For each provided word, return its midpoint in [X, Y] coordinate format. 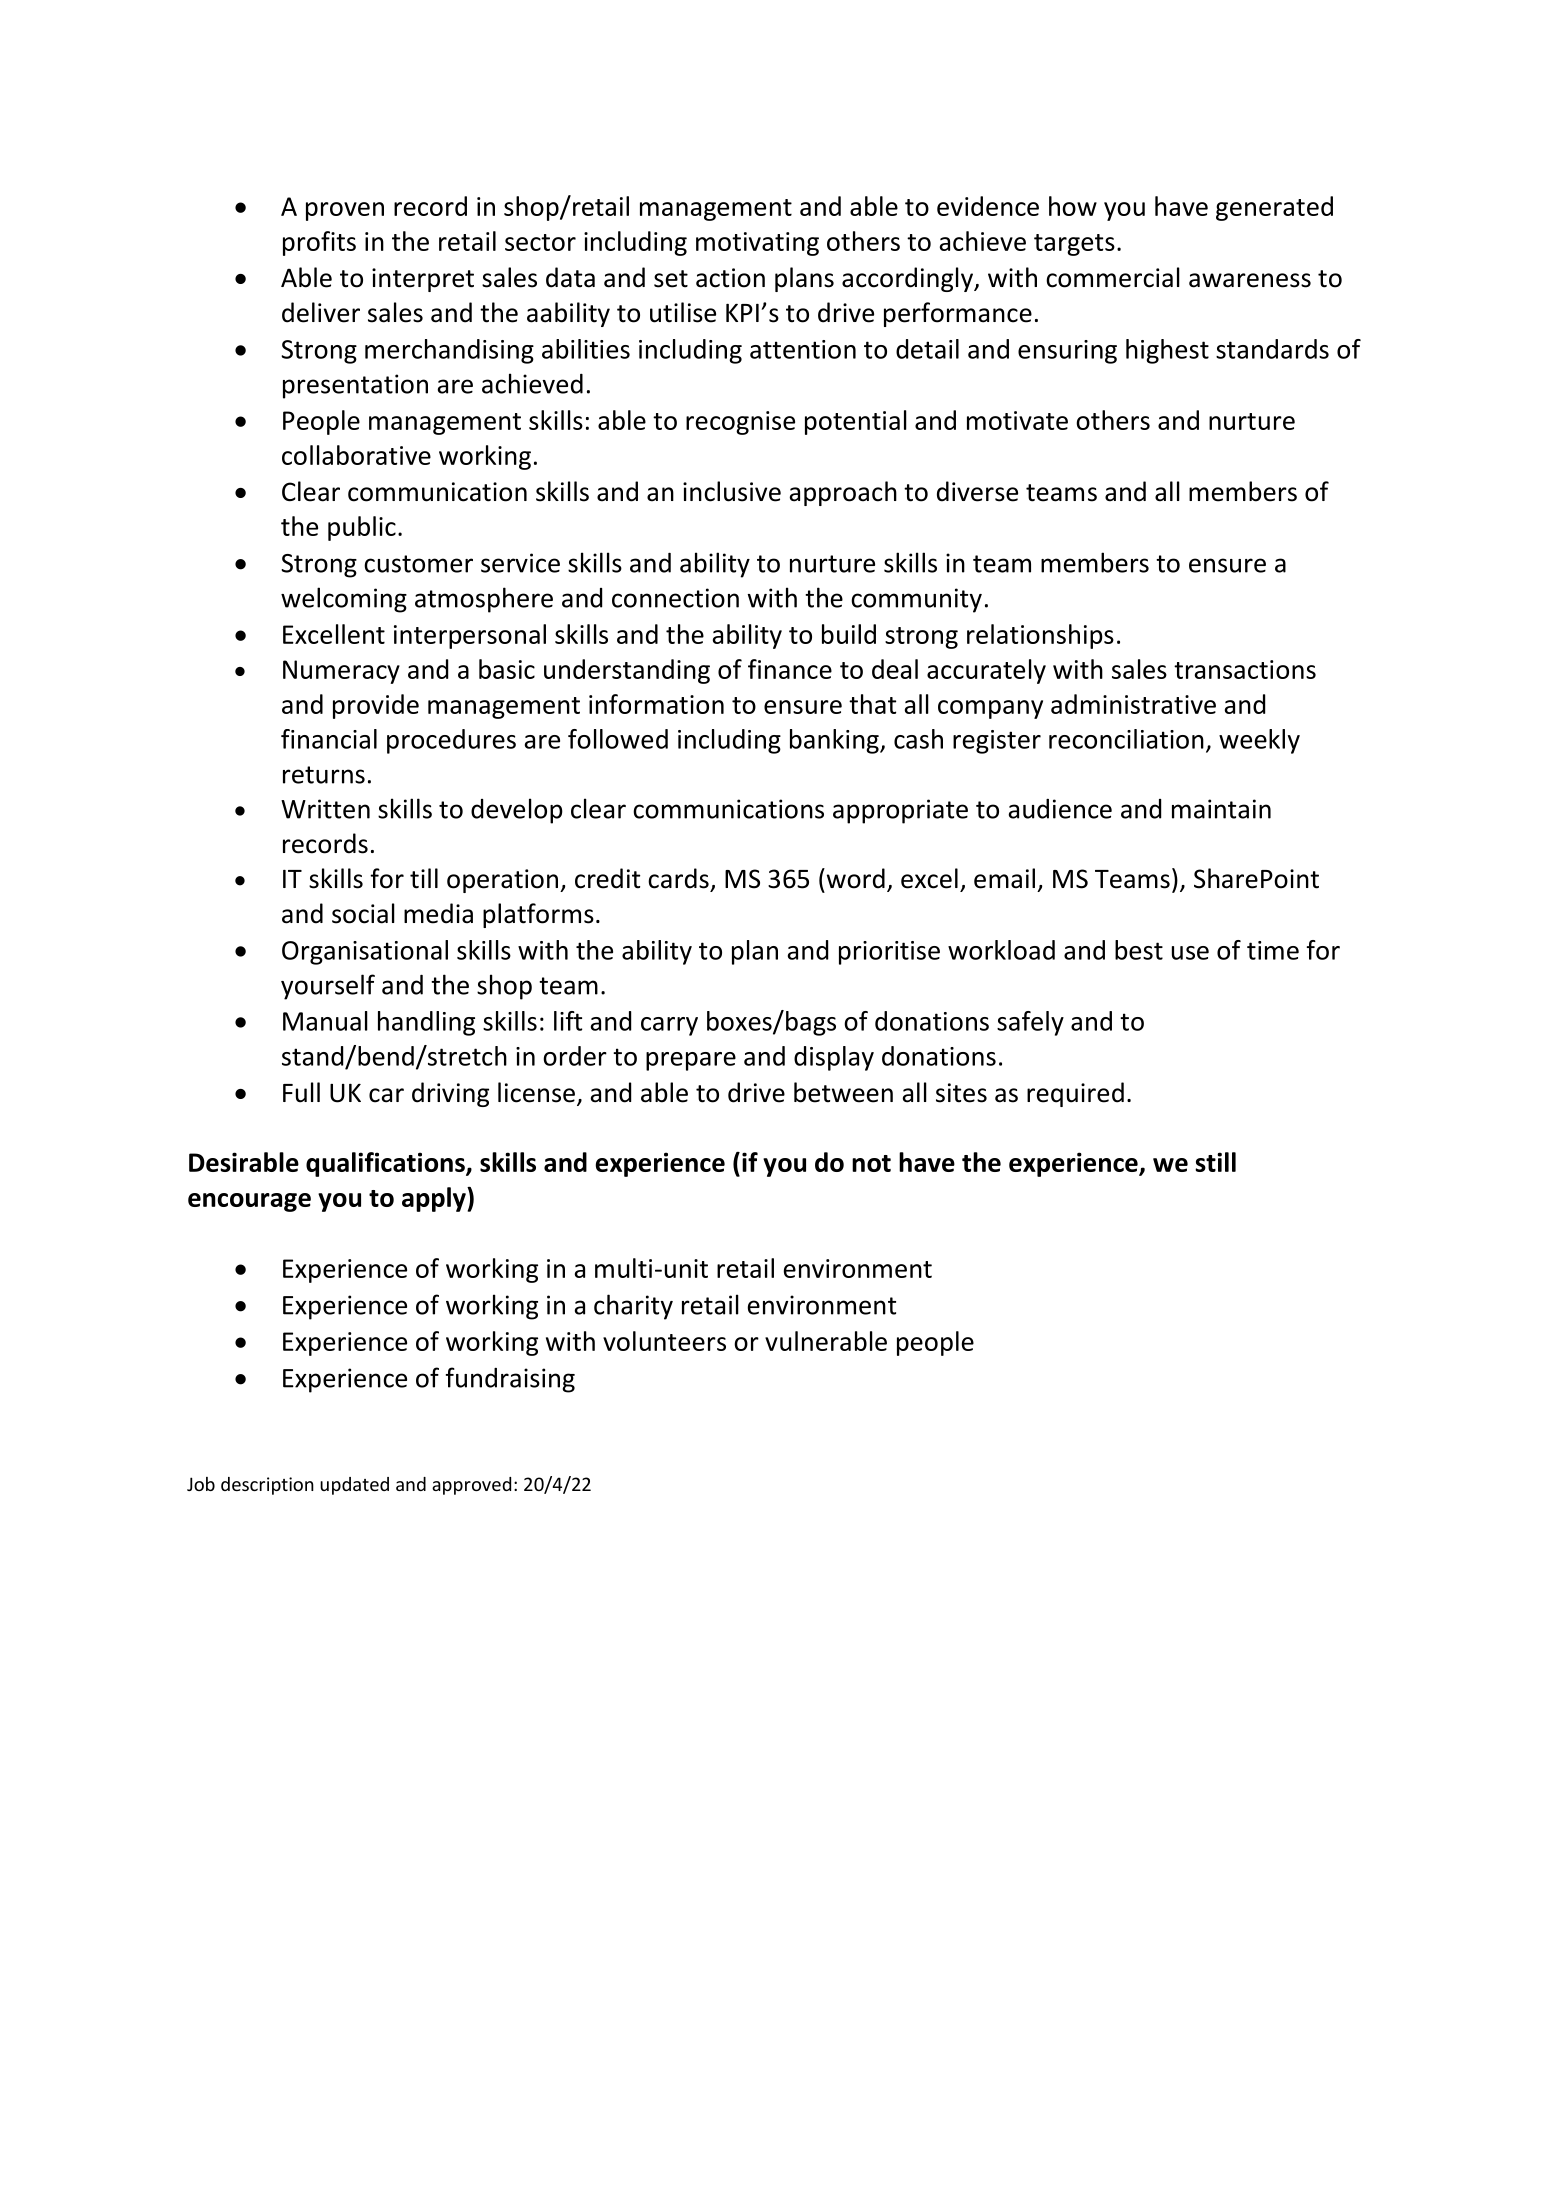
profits [319, 243]
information [656, 704]
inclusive [732, 491]
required [1075, 1094]
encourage [249, 1202]
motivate [1017, 420]
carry [669, 1026]
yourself [328, 987]
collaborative [356, 455]
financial [329, 739]
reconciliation [1126, 739]
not [871, 1163]
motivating [757, 244]
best [1139, 950]
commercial [1113, 277]
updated [354, 1486]
